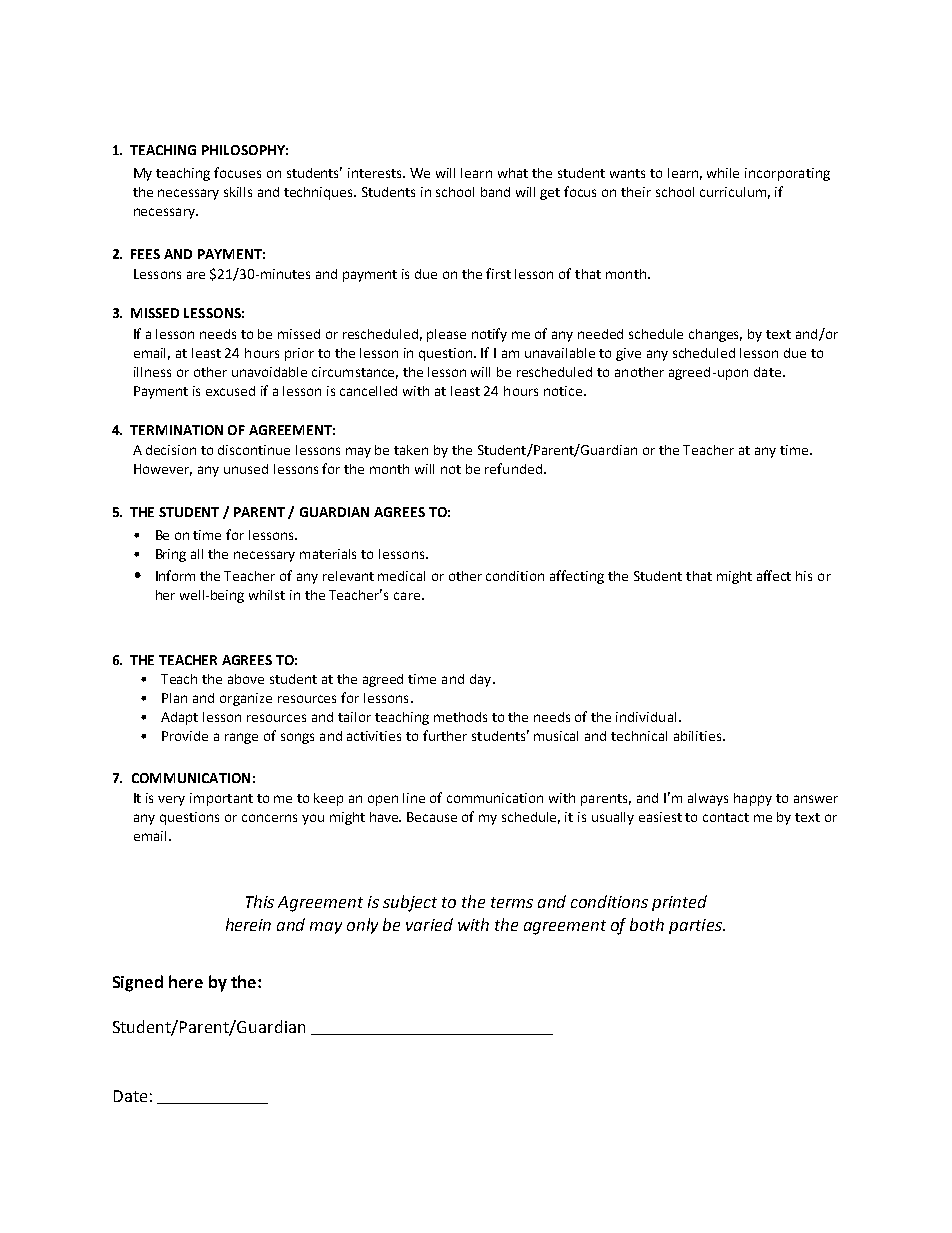  What do you see at coordinates (696, 926) in the screenshot?
I see `parties` at bounding box center [696, 926].
